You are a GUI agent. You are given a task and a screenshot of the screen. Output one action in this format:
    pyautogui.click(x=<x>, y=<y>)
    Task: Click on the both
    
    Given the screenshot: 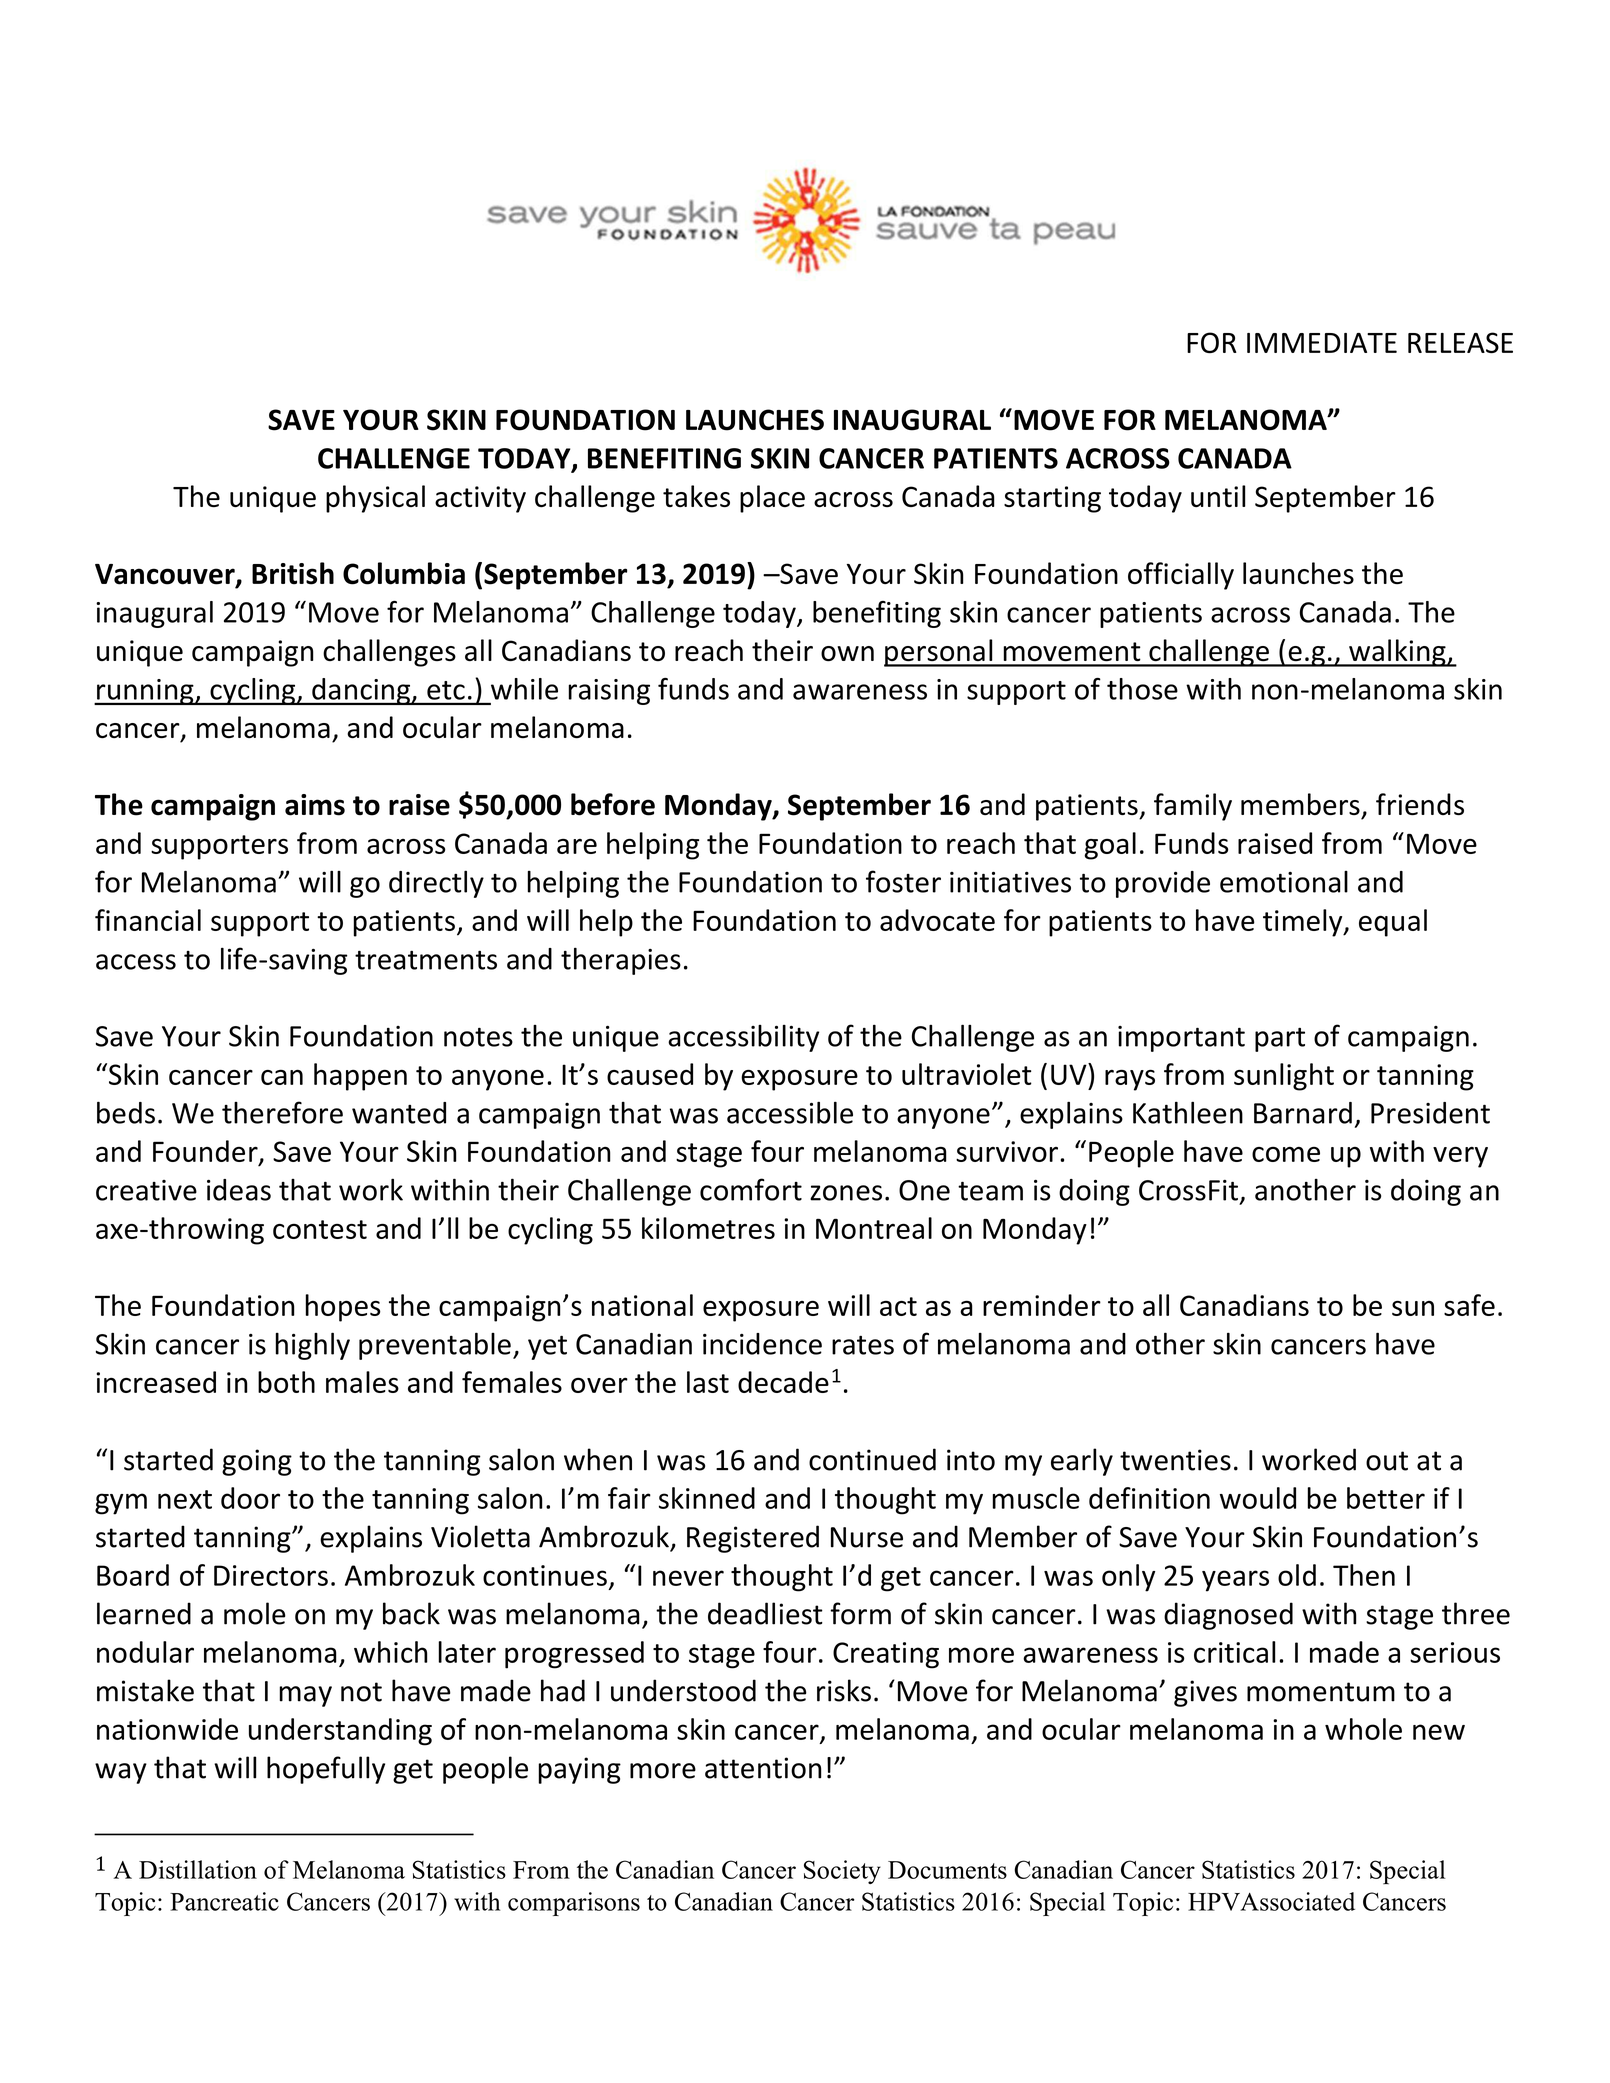 What is the action you would take?
    pyautogui.click(x=286, y=1382)
